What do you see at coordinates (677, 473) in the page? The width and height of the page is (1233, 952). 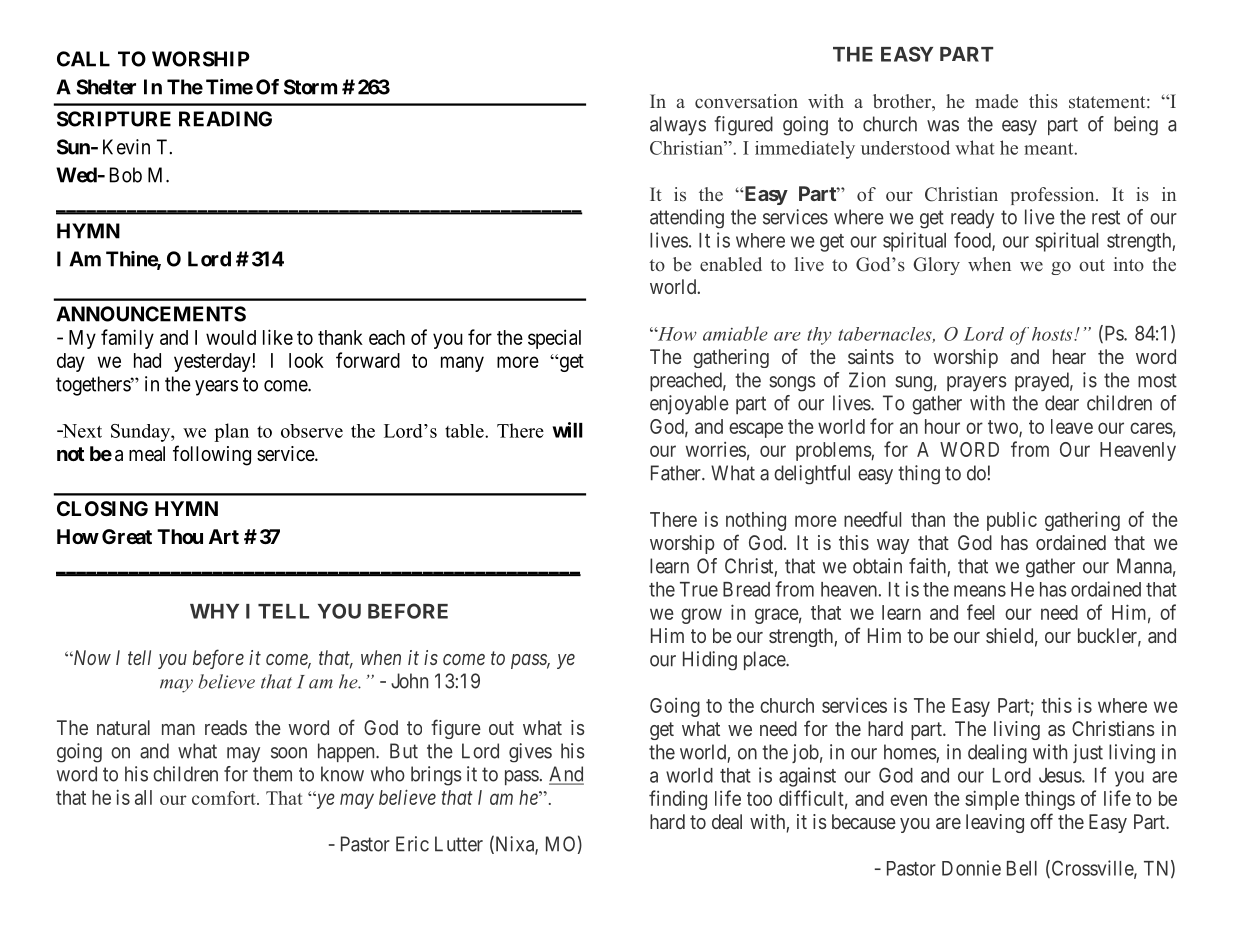 I see `Father` at bounding box center [677, 473].
